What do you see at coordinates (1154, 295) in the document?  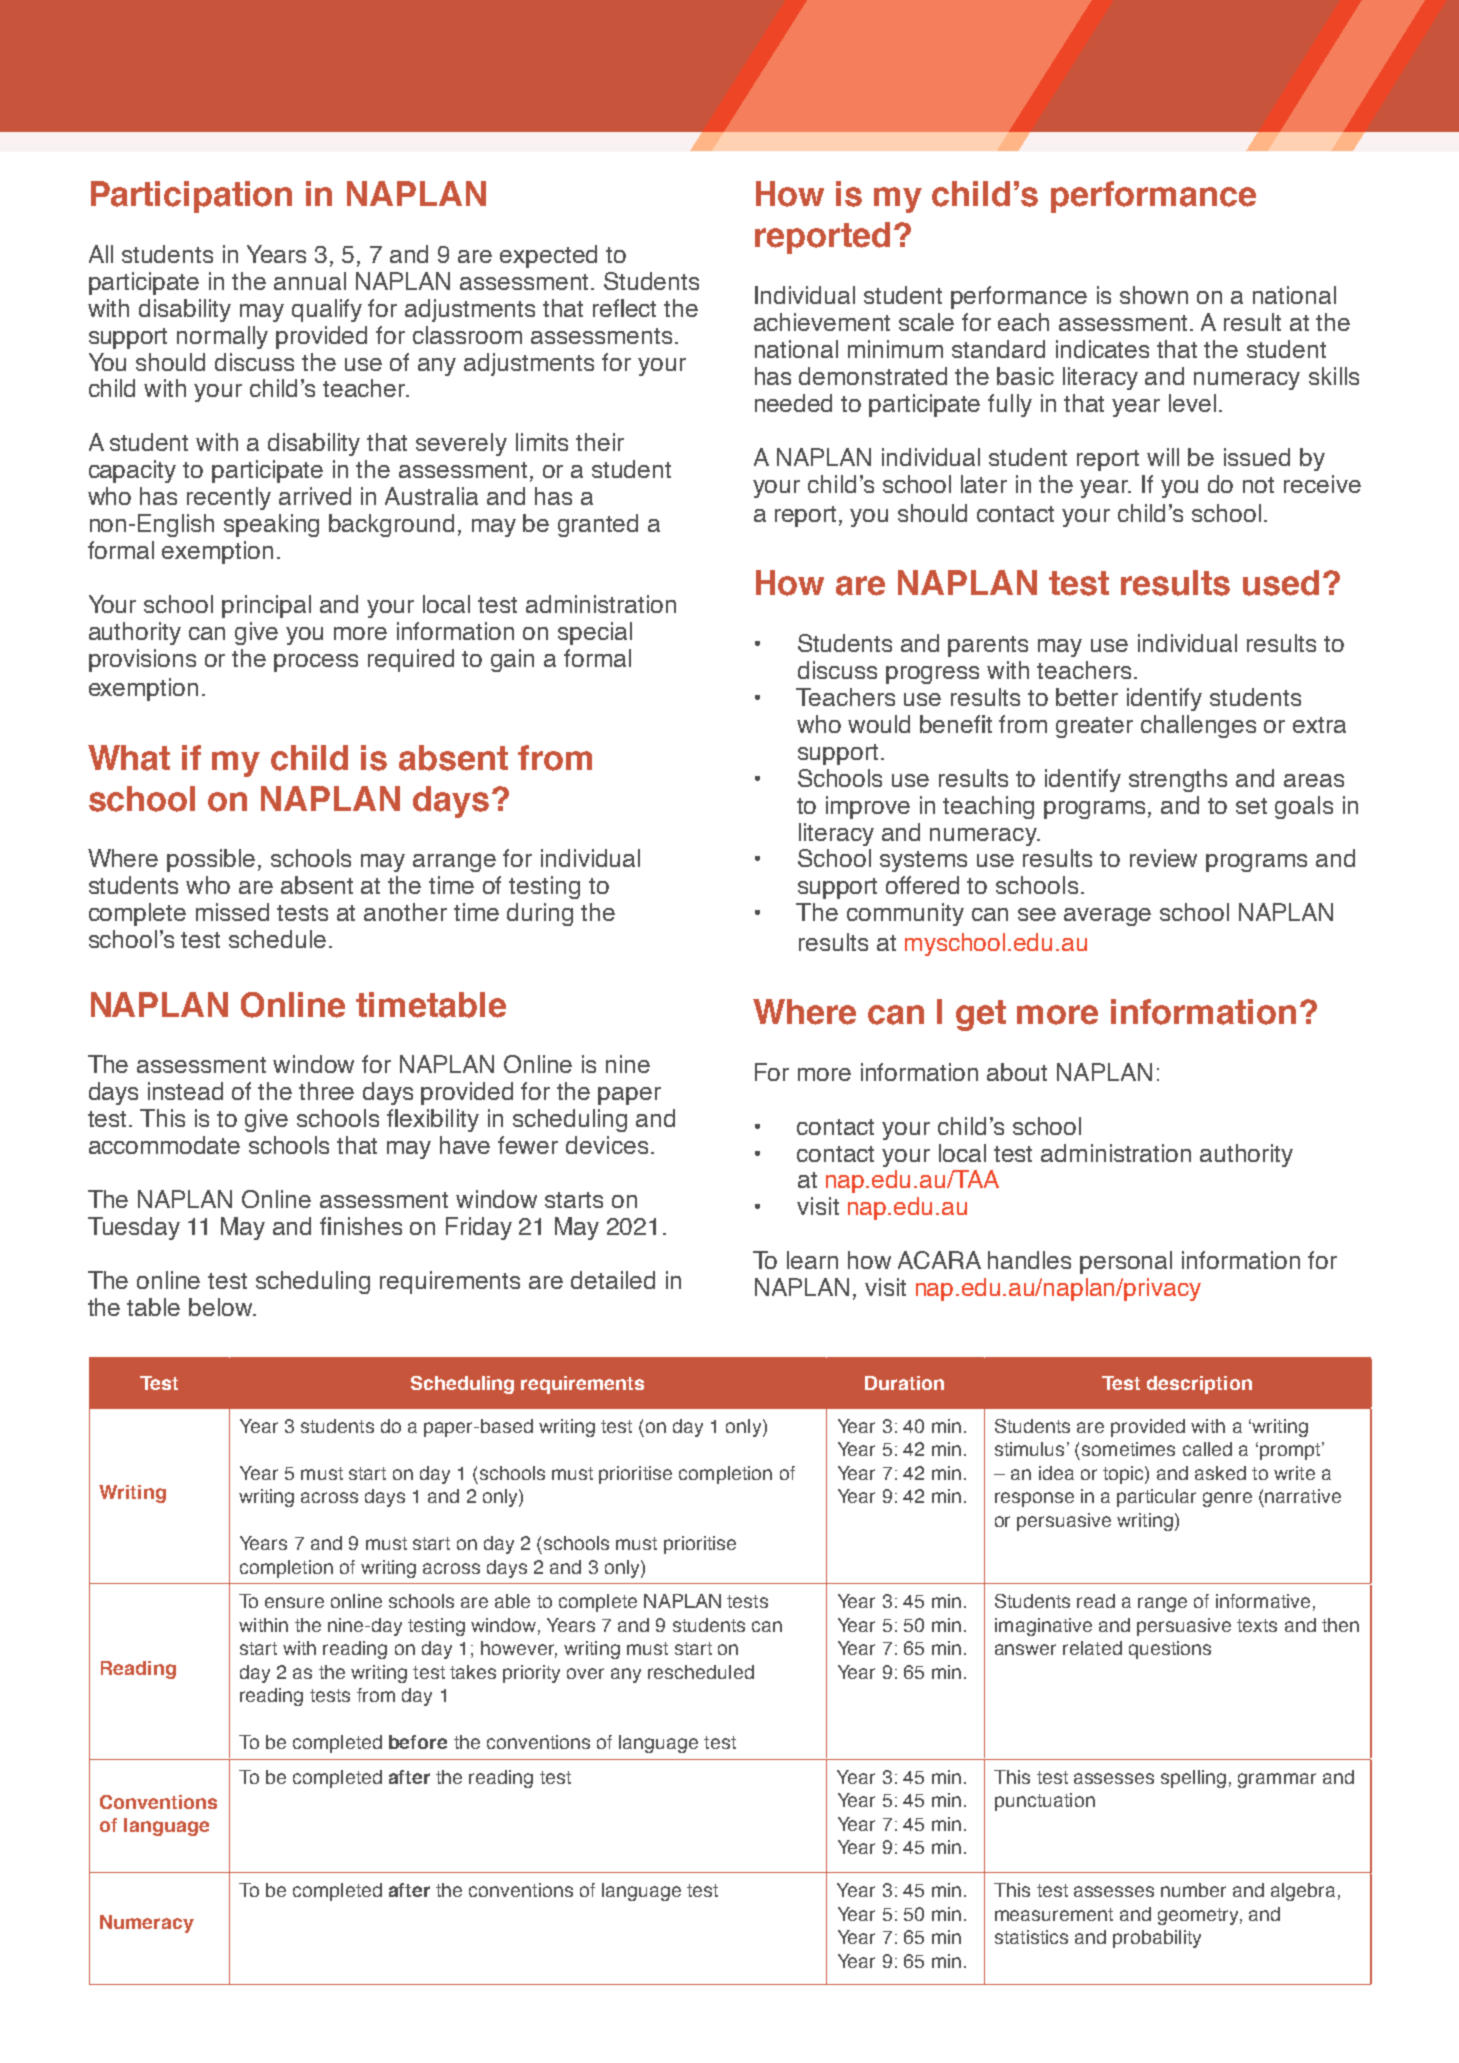 I see `shown` at bounding box center [1154, 295].
